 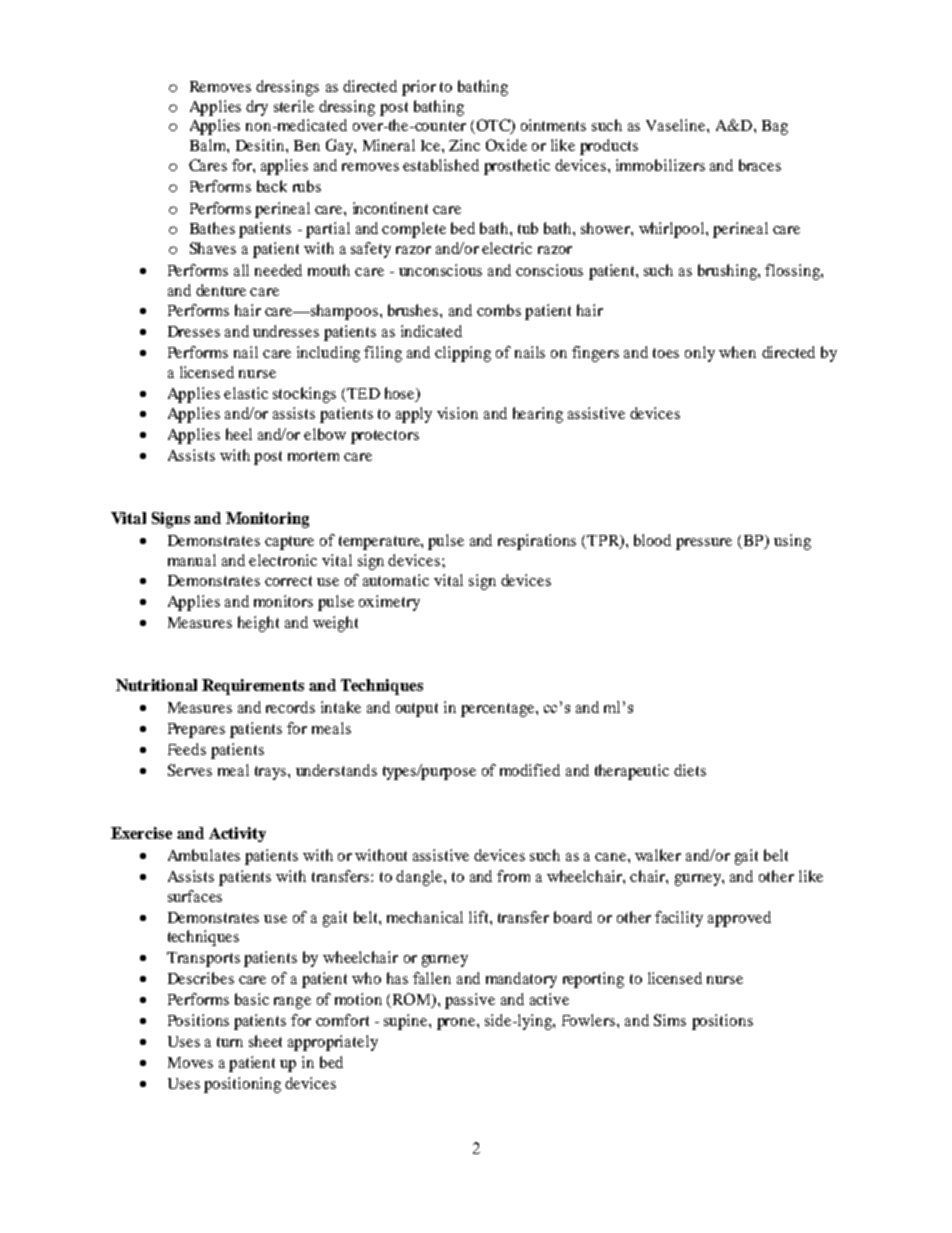 What do you see at coordinates (257, 108) in the screenshot?
I see `dry` at bounding box center [257, 108].
